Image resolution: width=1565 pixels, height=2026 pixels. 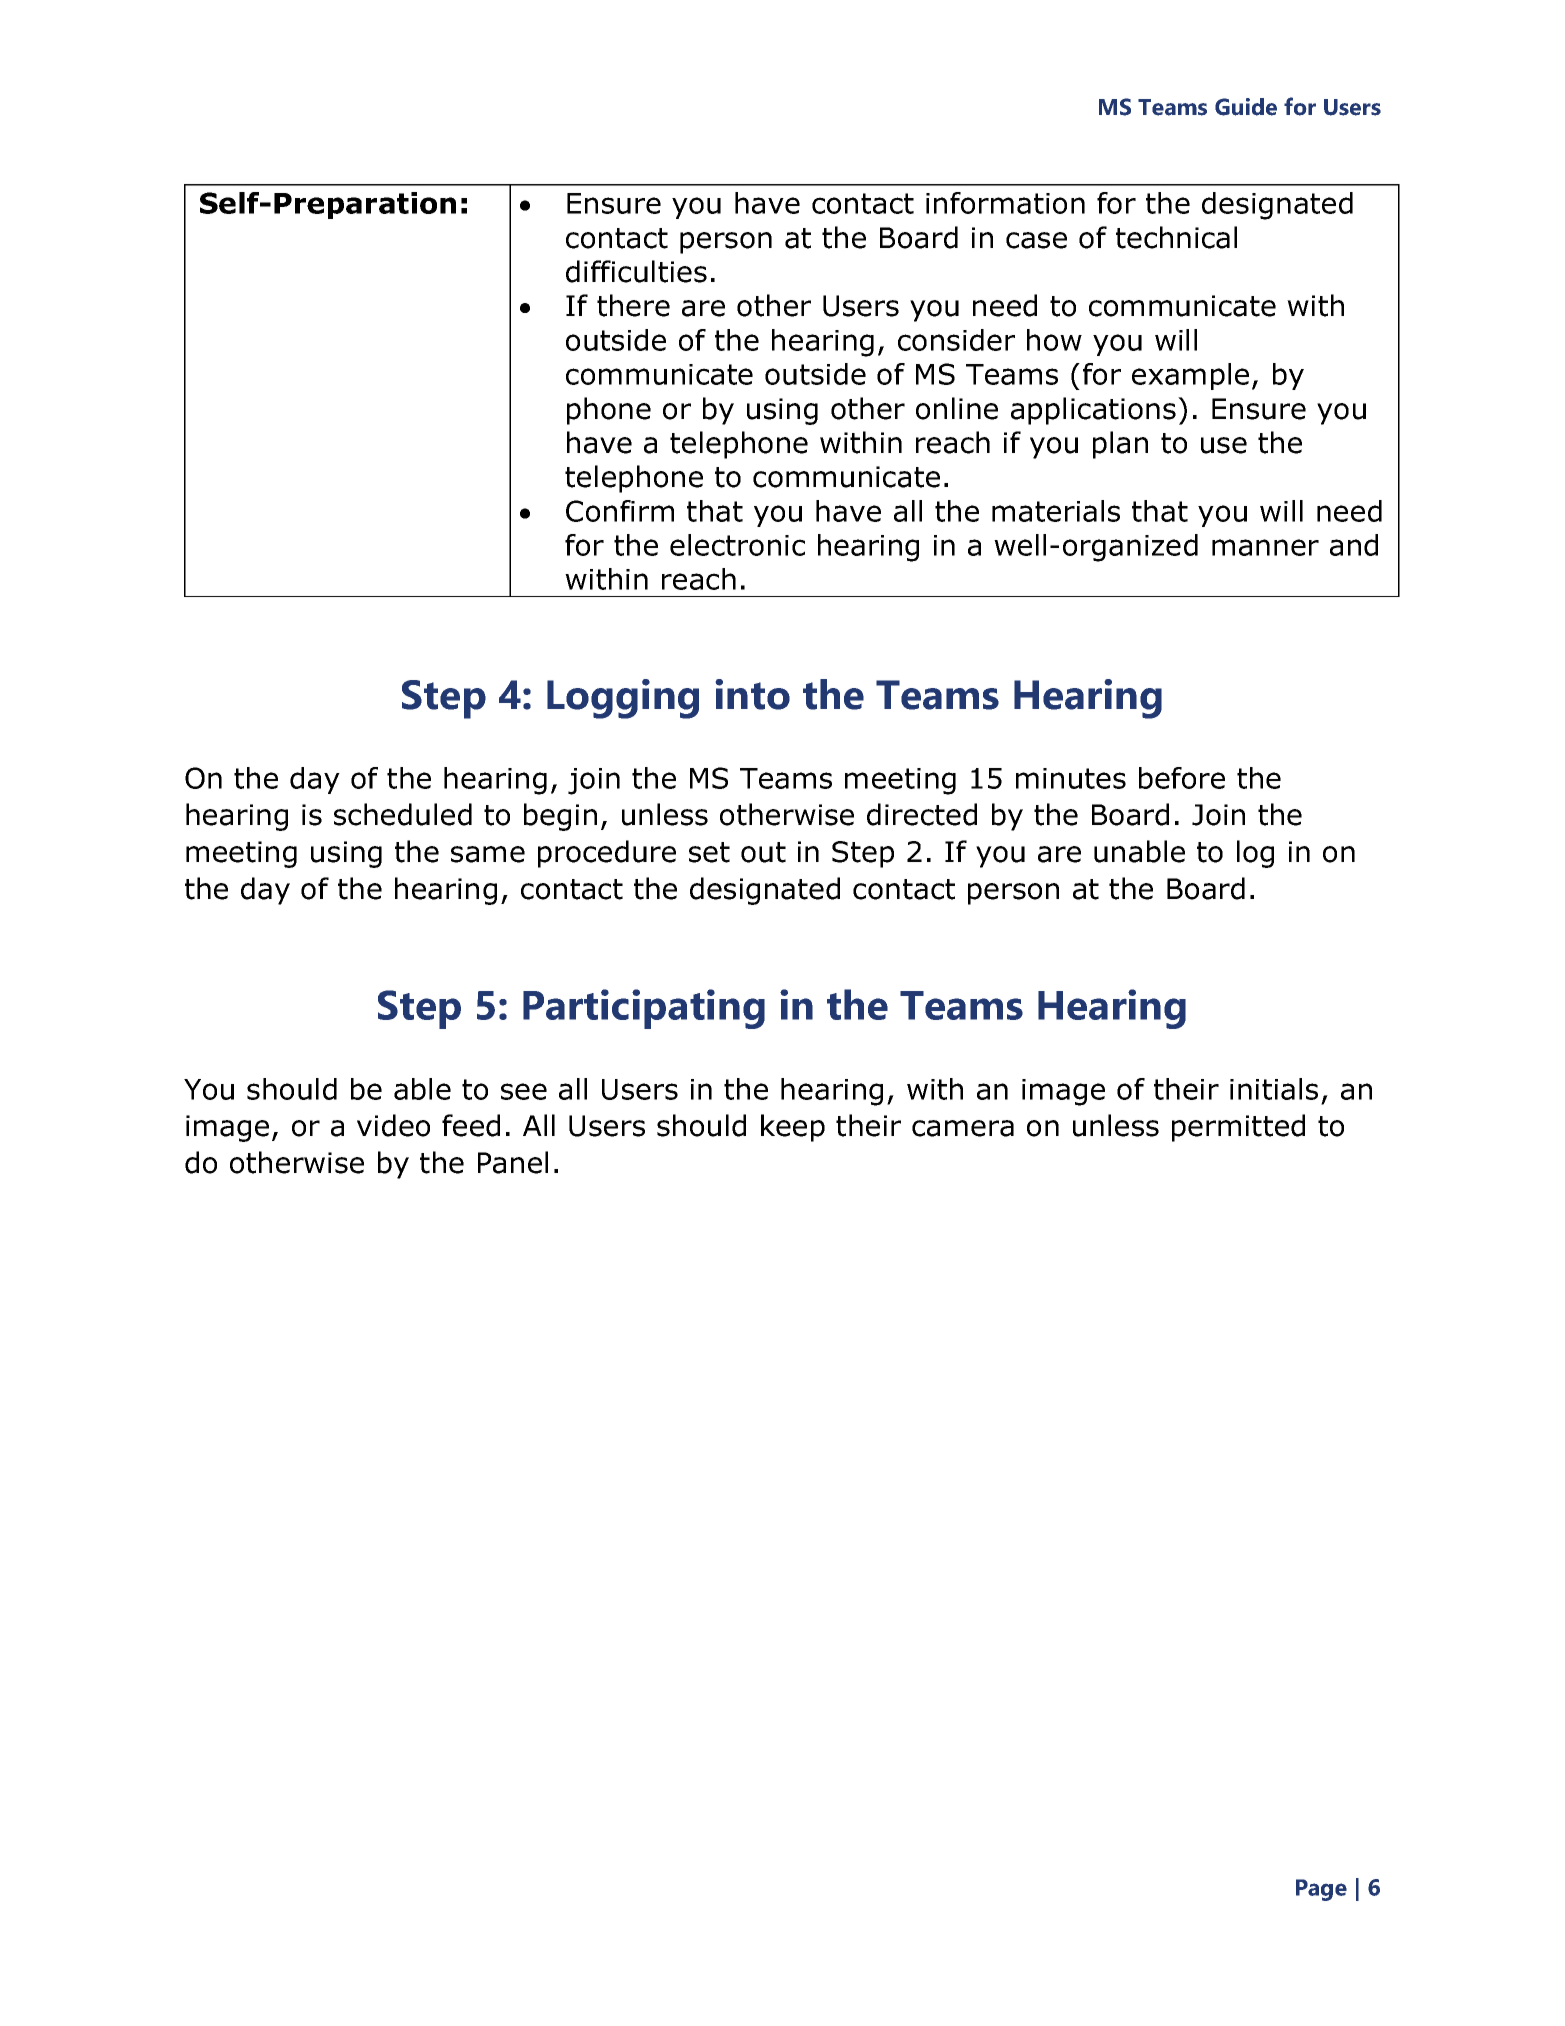 I want to click on information, so click(x=1005, y=203).
